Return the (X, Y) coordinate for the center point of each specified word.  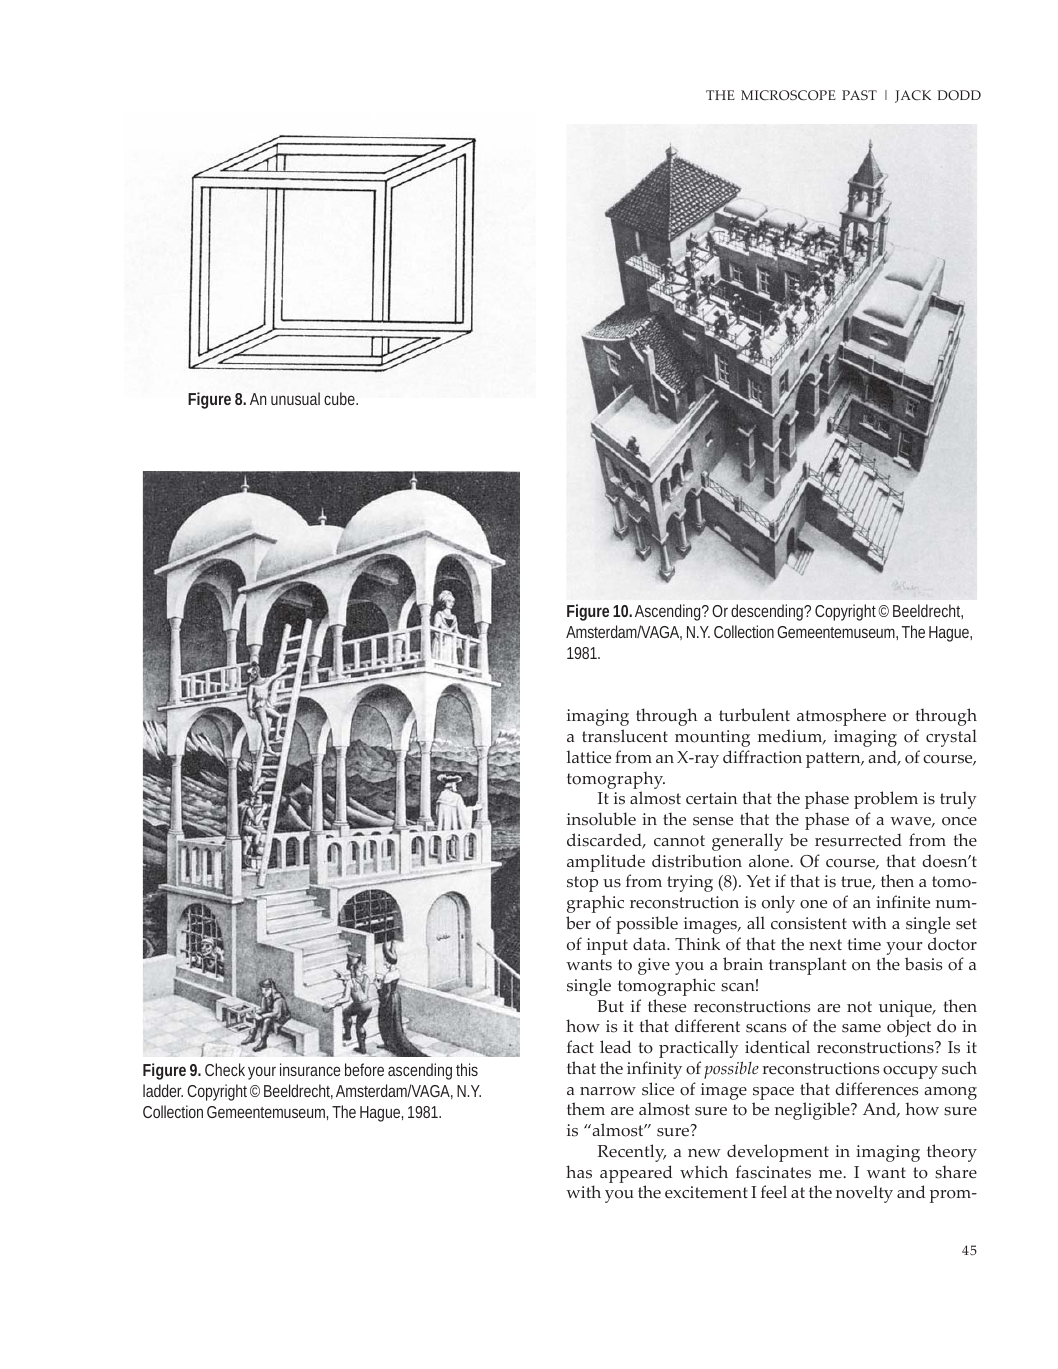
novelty (864, 1194)
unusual (295, 398)
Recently (632, 1153)
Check (225, 1069)
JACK (913, 96)
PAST (859, 95)
